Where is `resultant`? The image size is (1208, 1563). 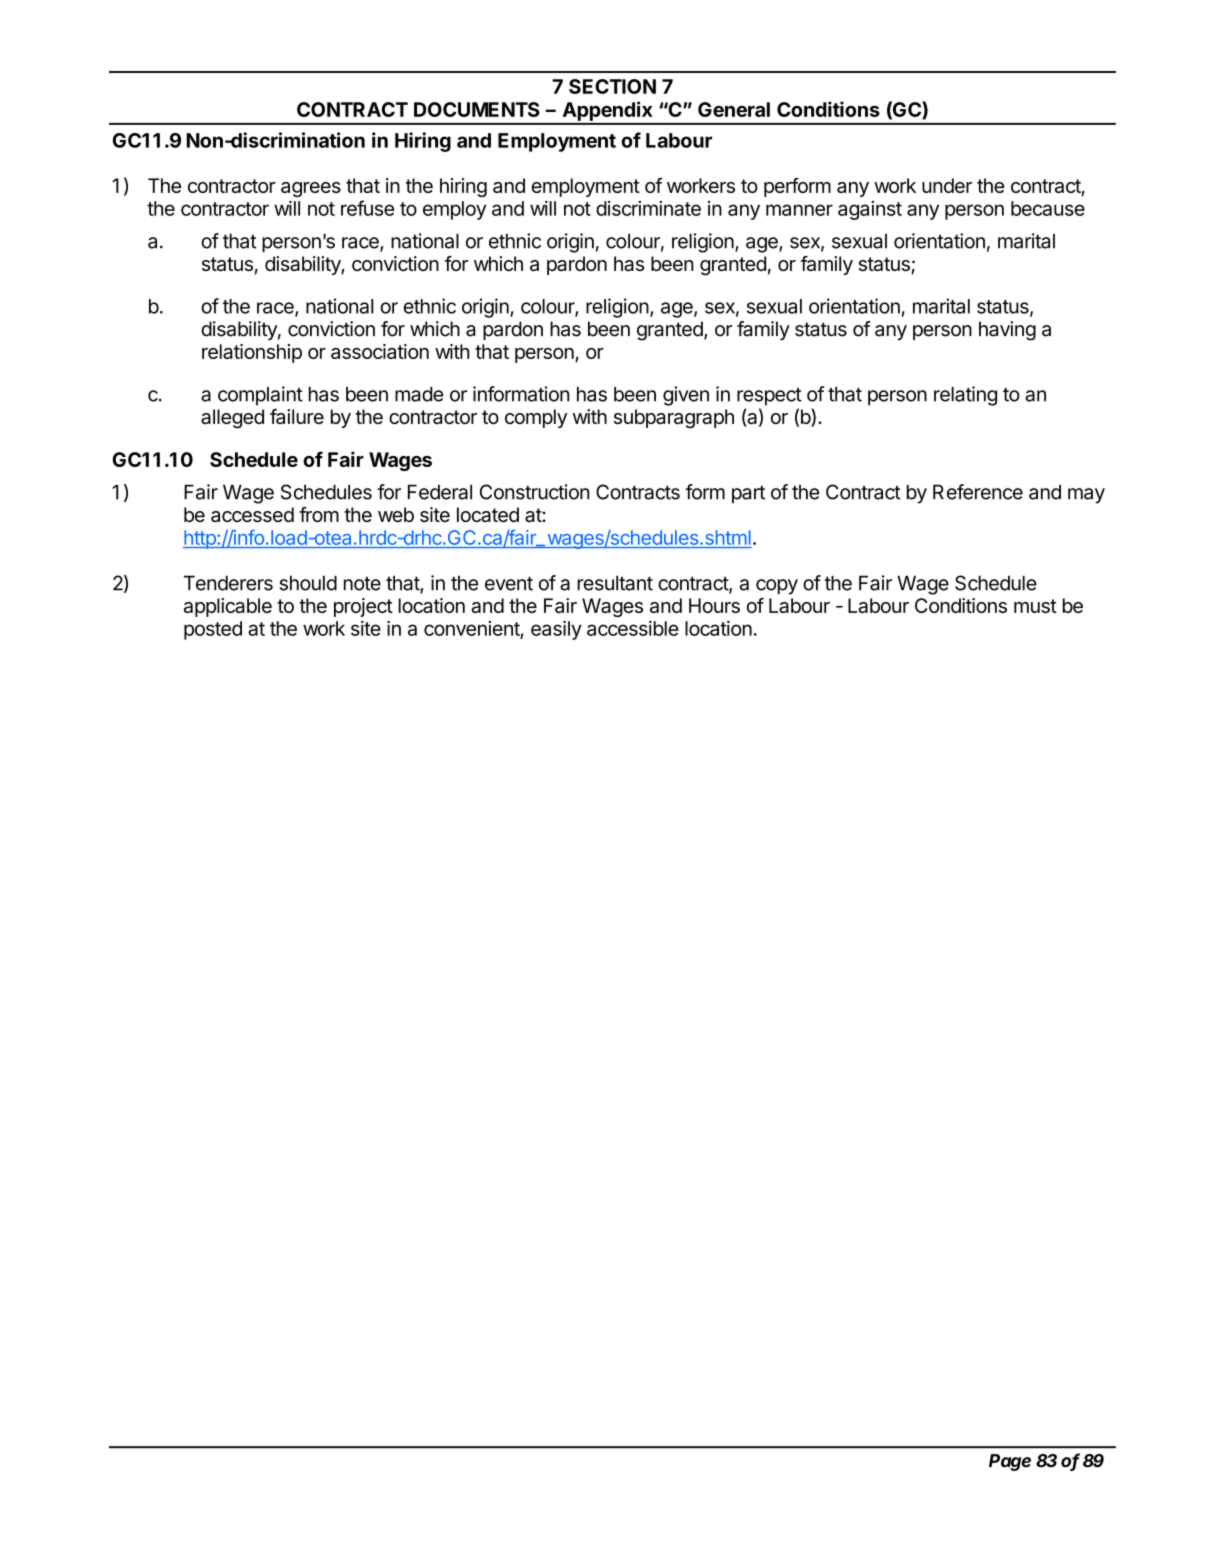
resultant is located at coordinates (615, 583).
